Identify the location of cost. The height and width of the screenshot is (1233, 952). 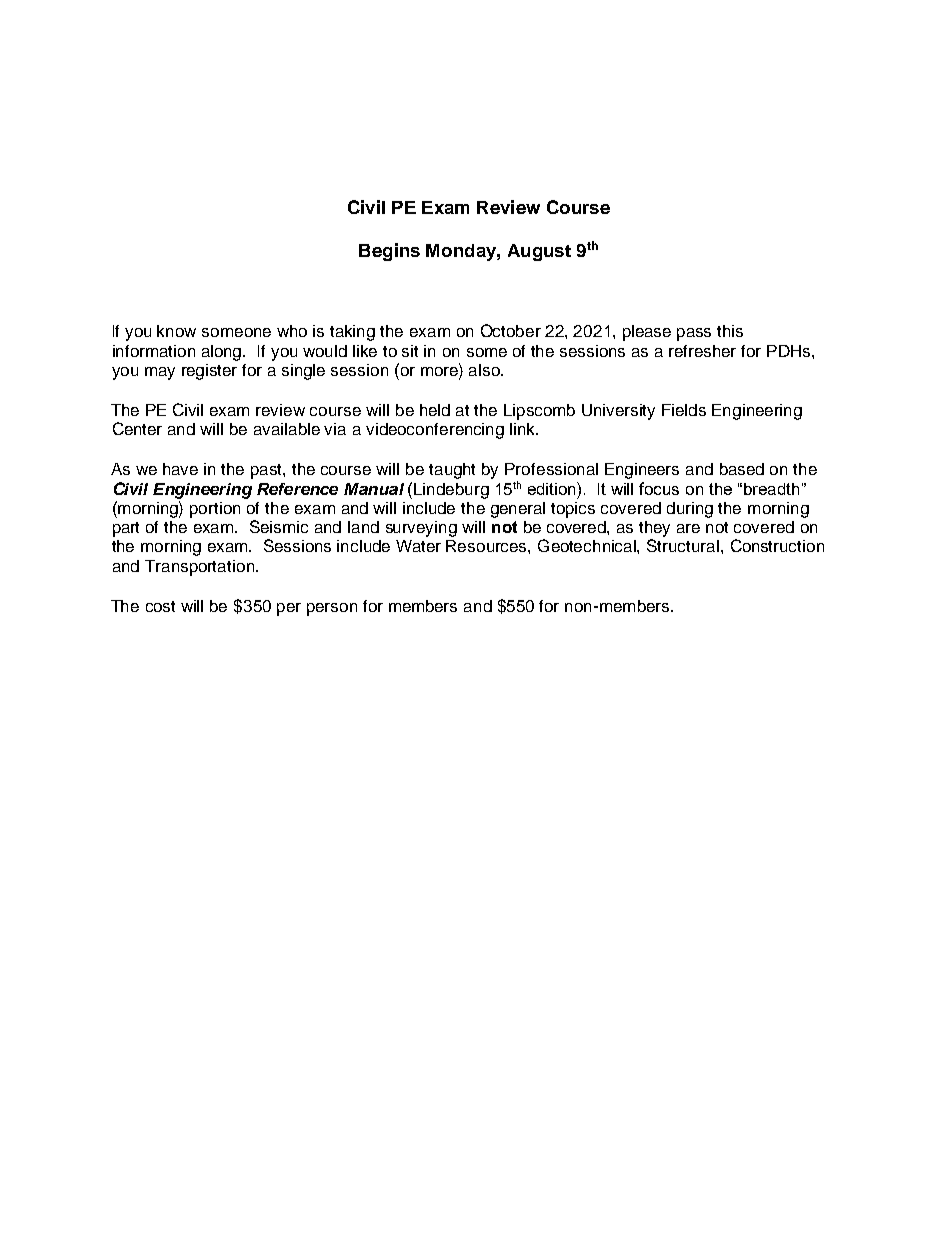
(160, 606).
